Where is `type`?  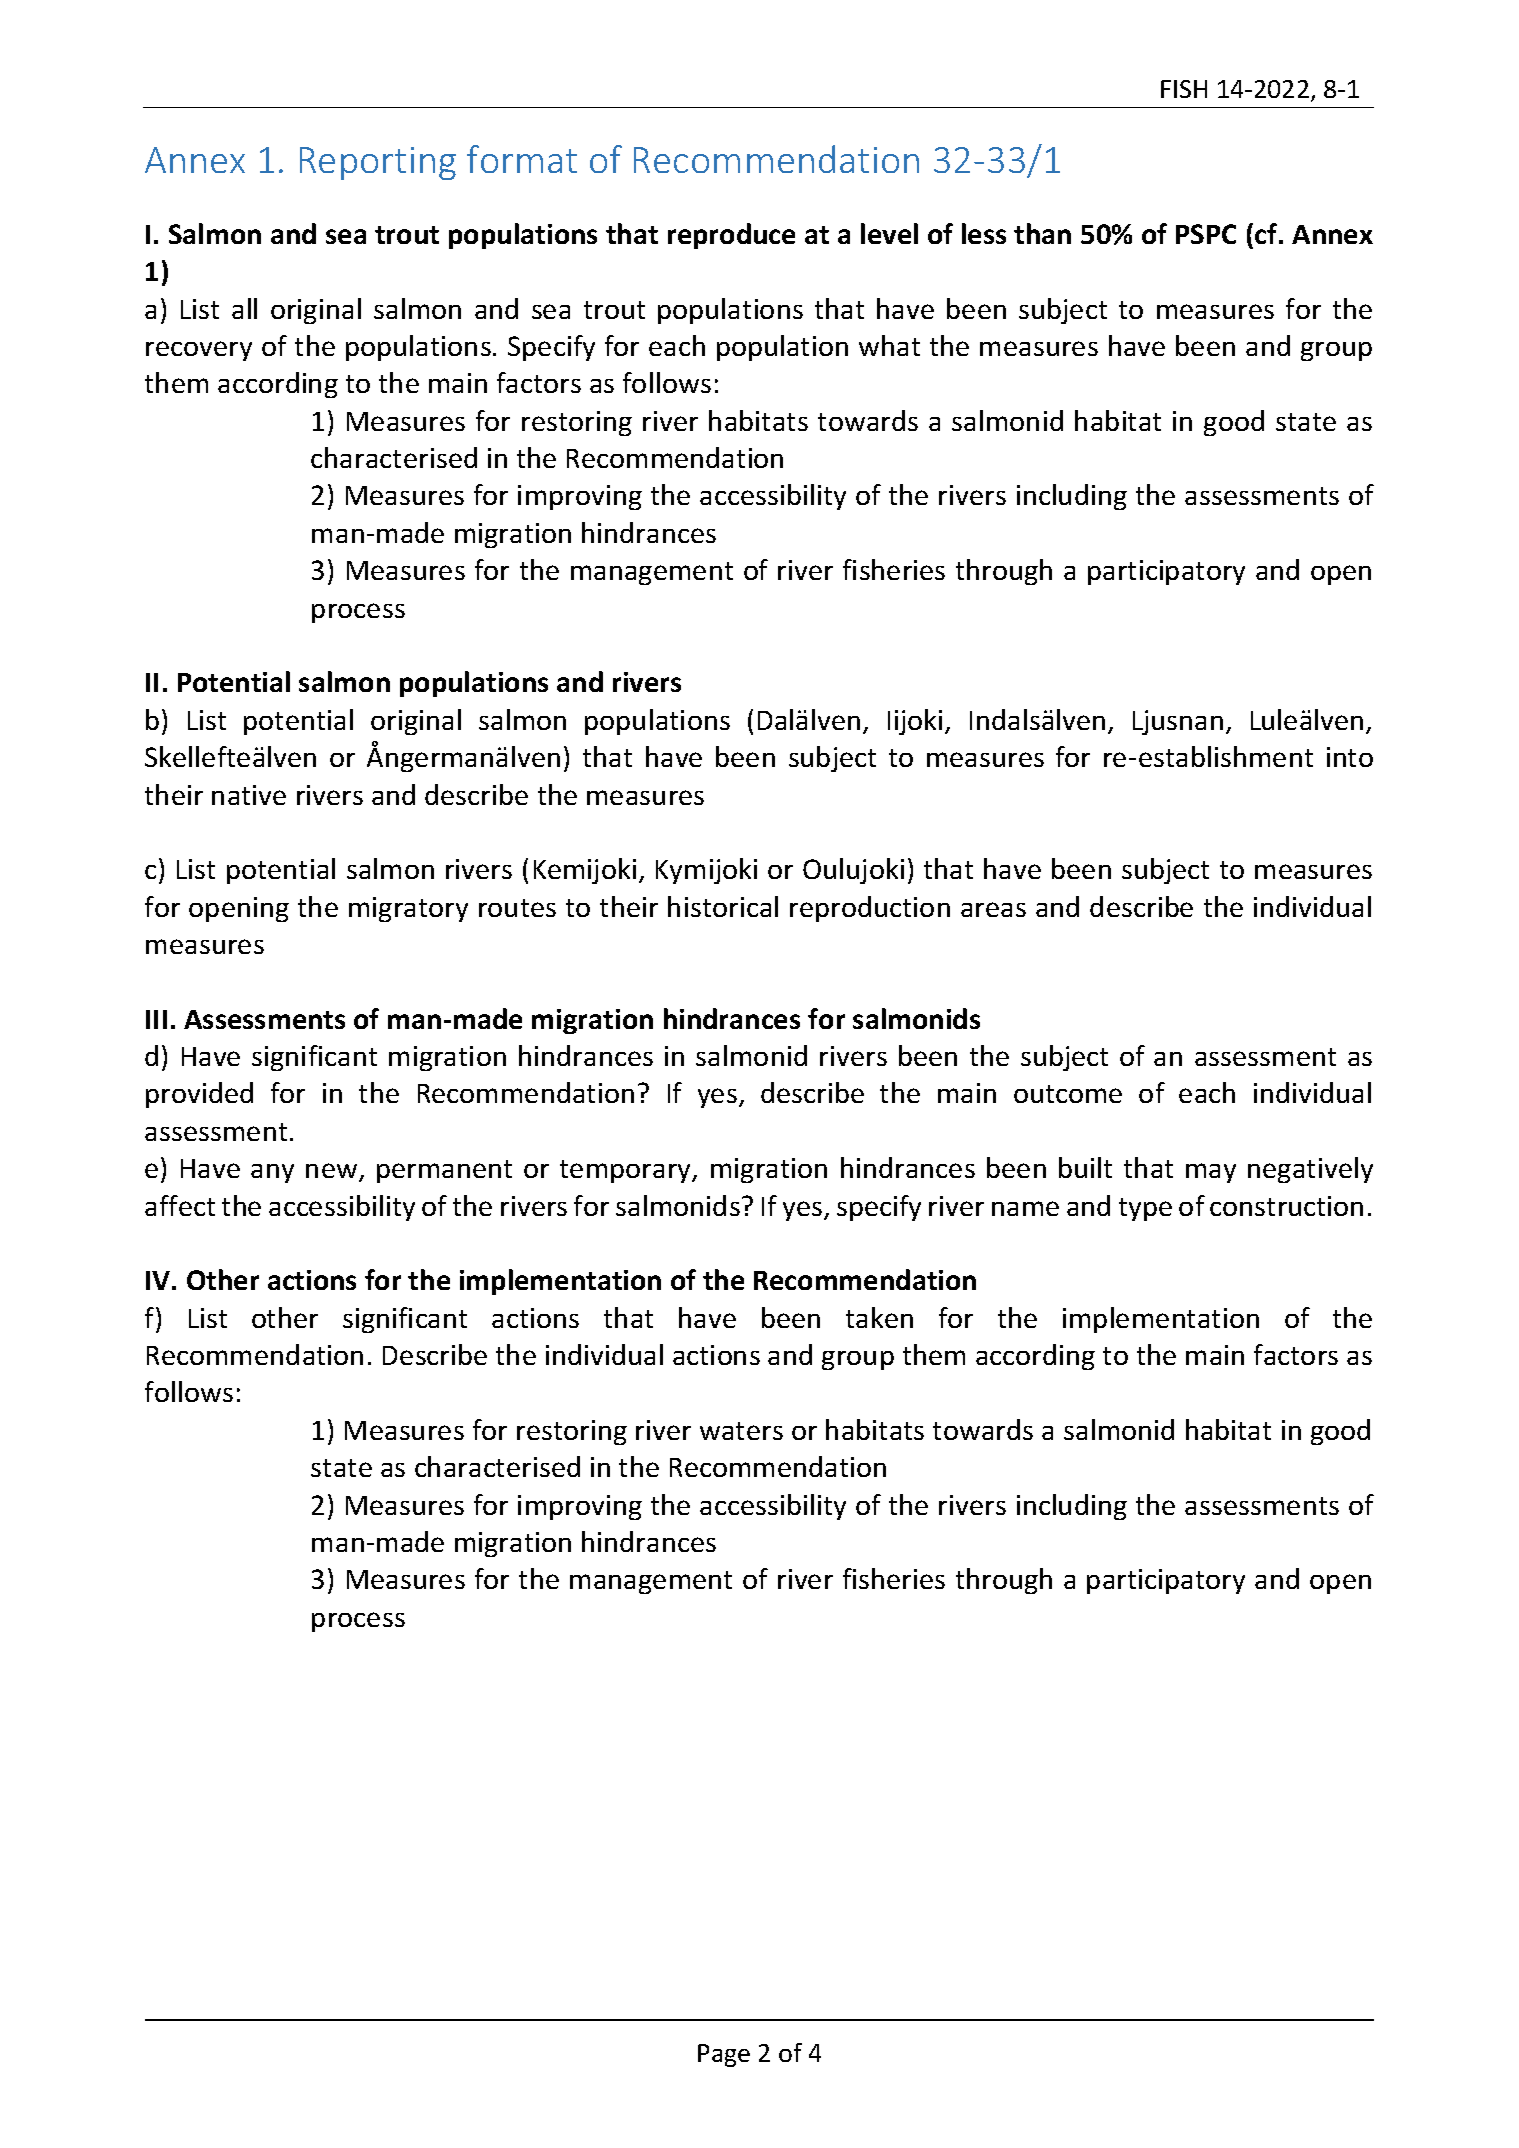
type is located at coordinates (1145, 1209).
